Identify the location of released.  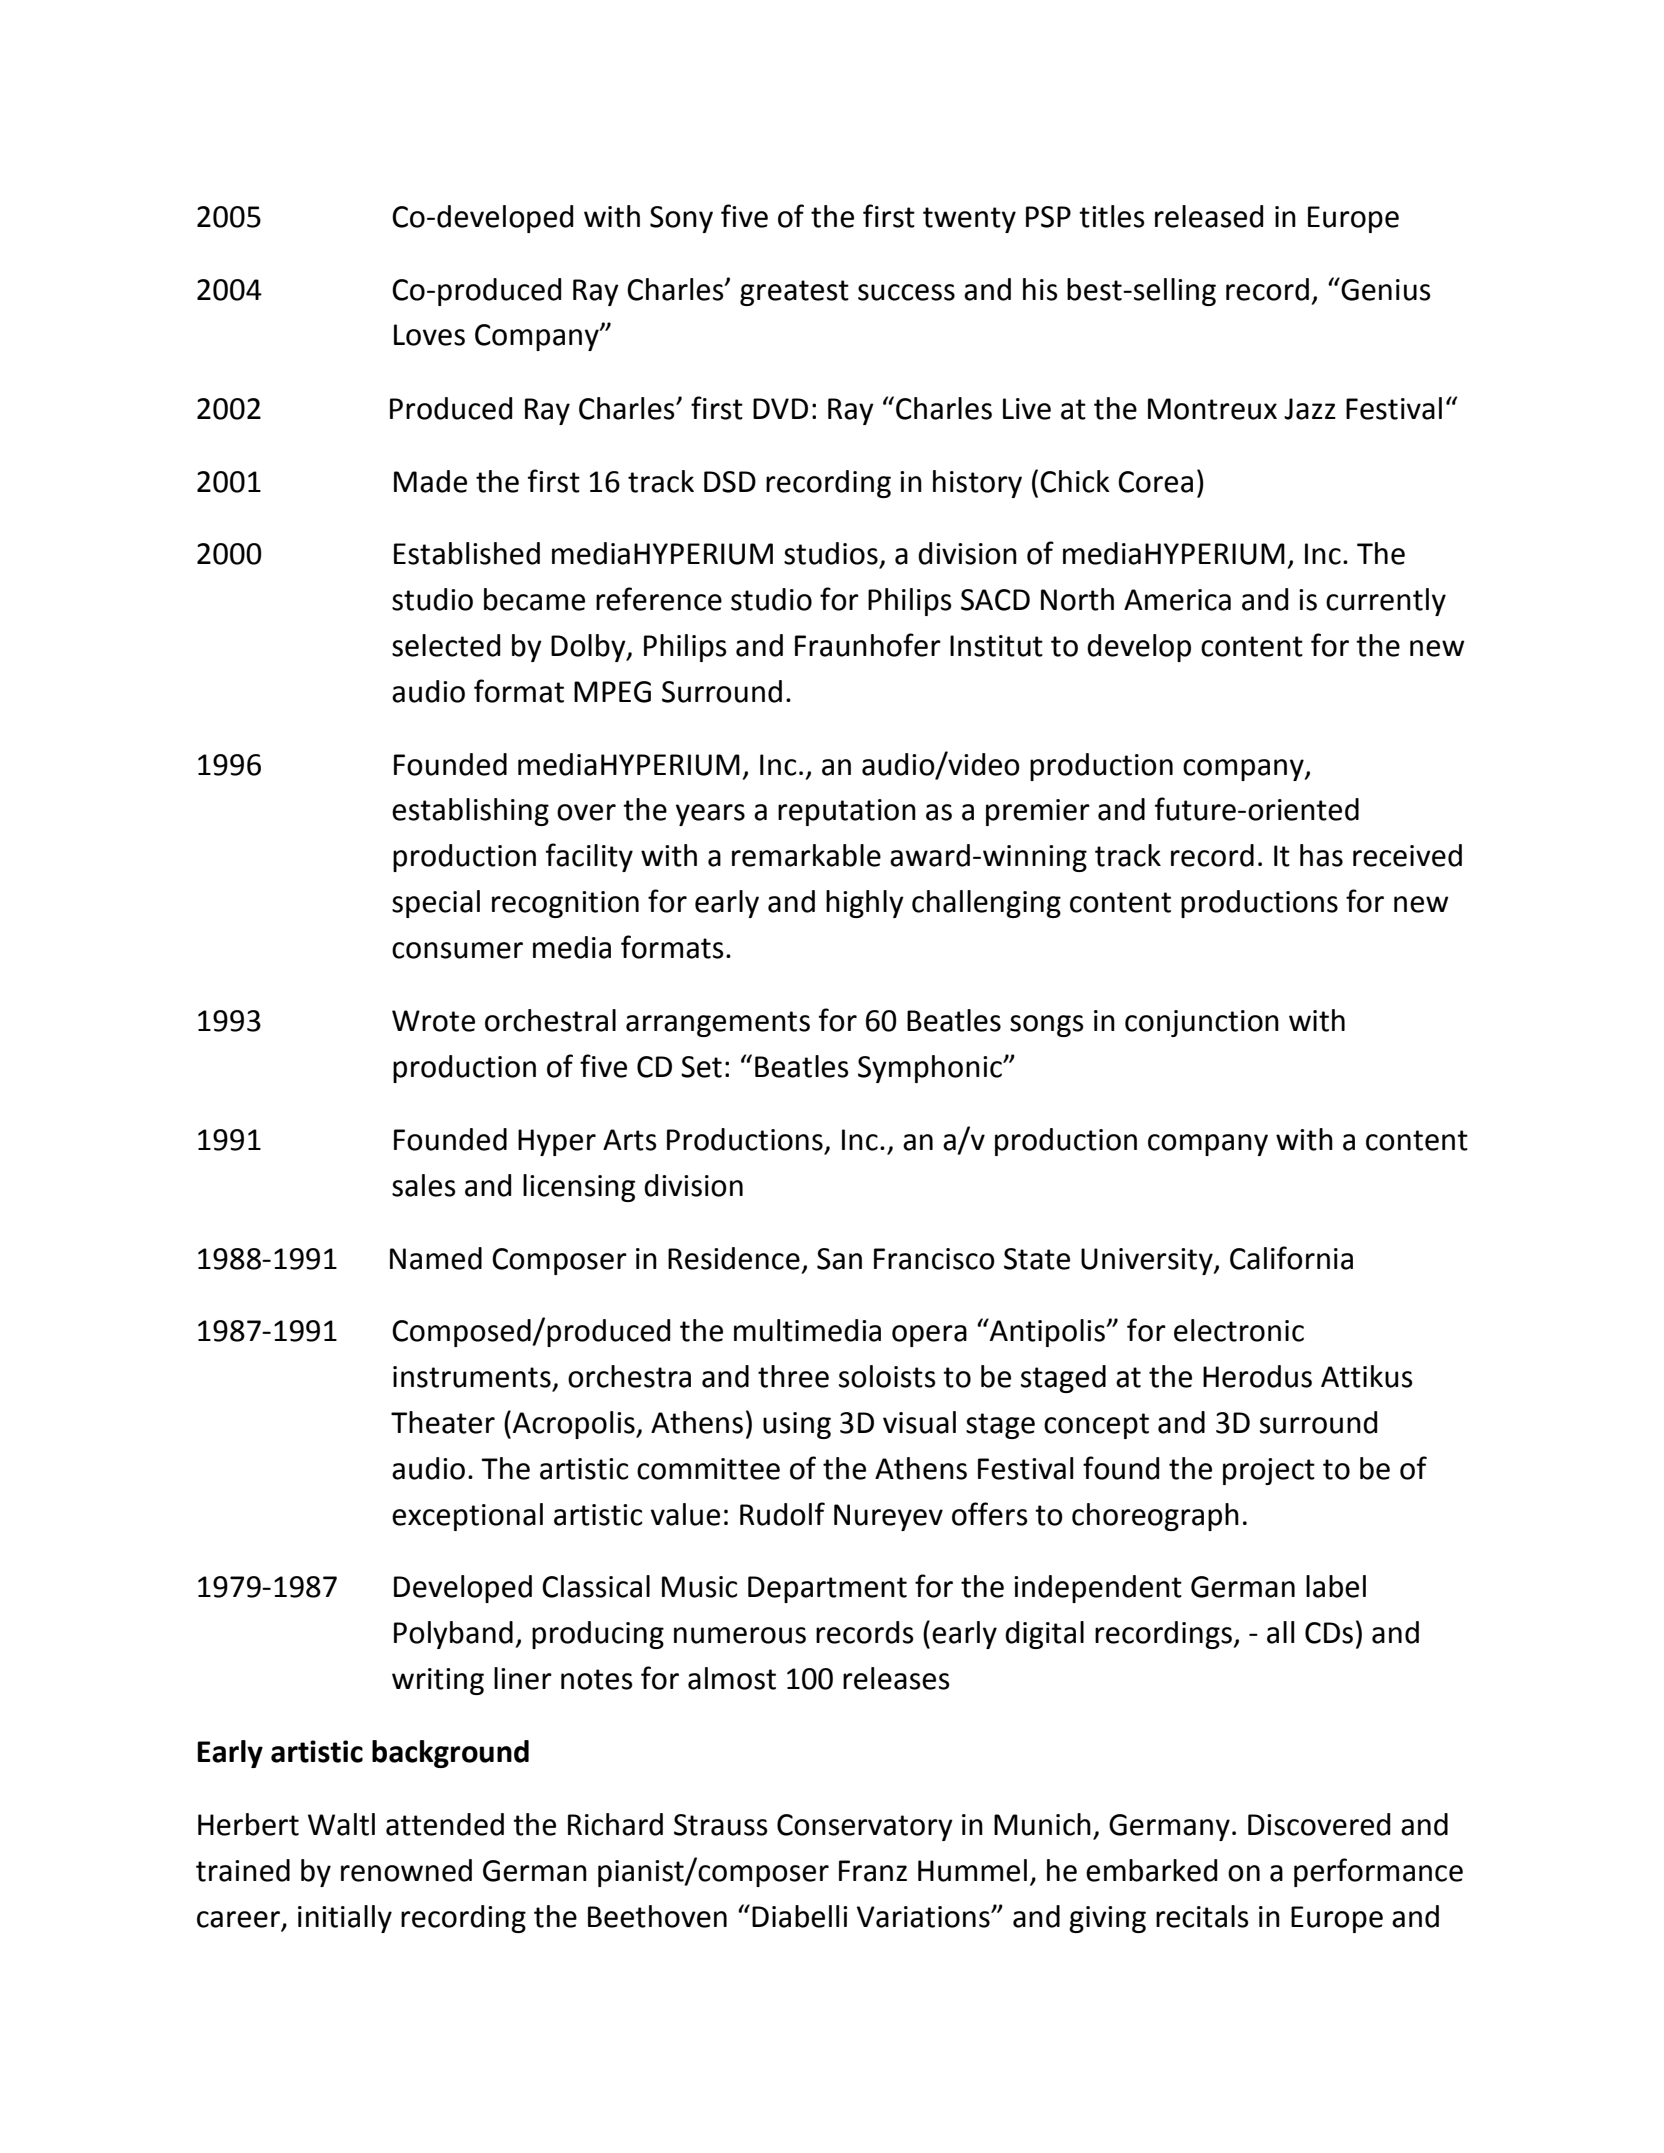
(1209, 216).
